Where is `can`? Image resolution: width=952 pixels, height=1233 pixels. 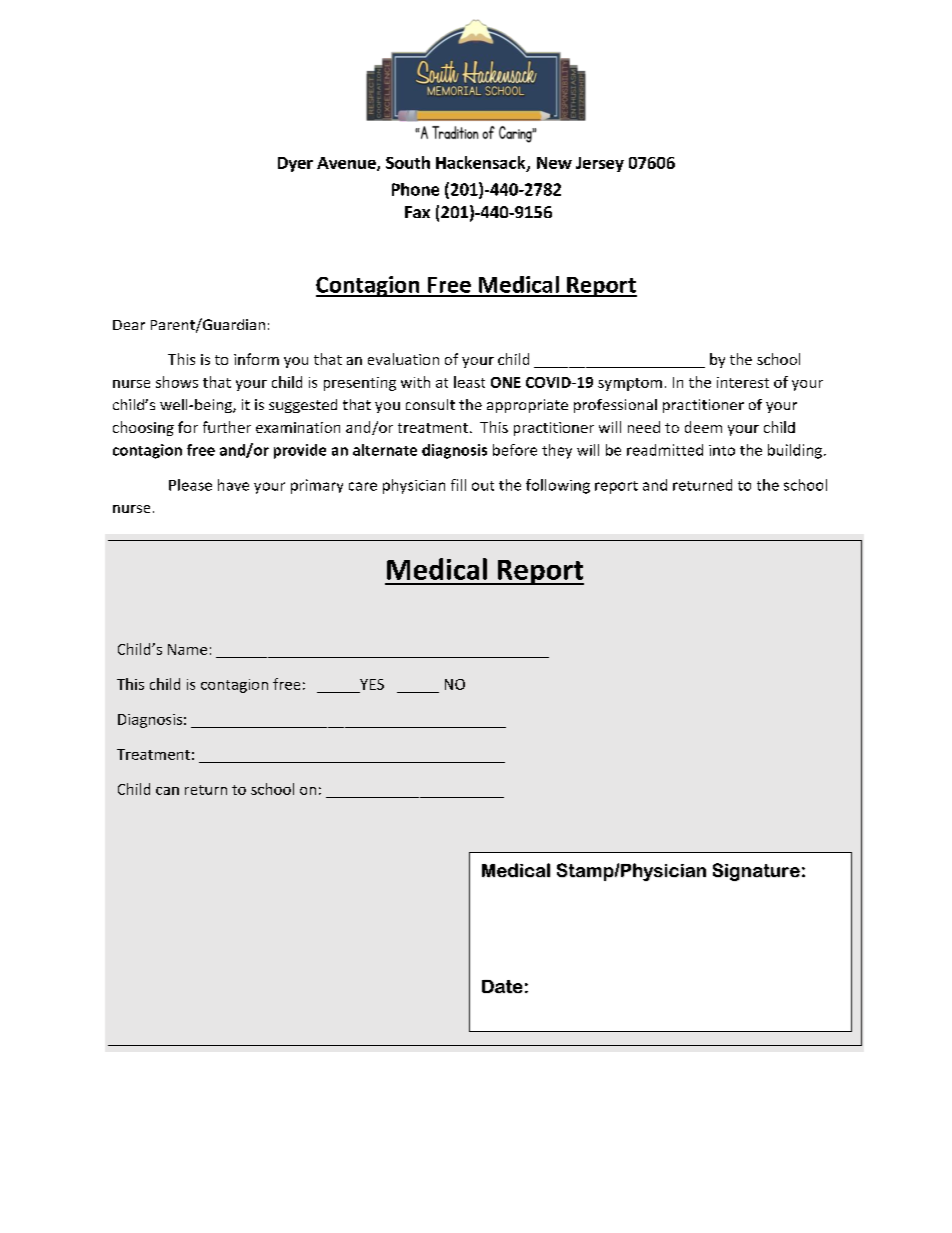 can is located at coordinates (167, 791).
